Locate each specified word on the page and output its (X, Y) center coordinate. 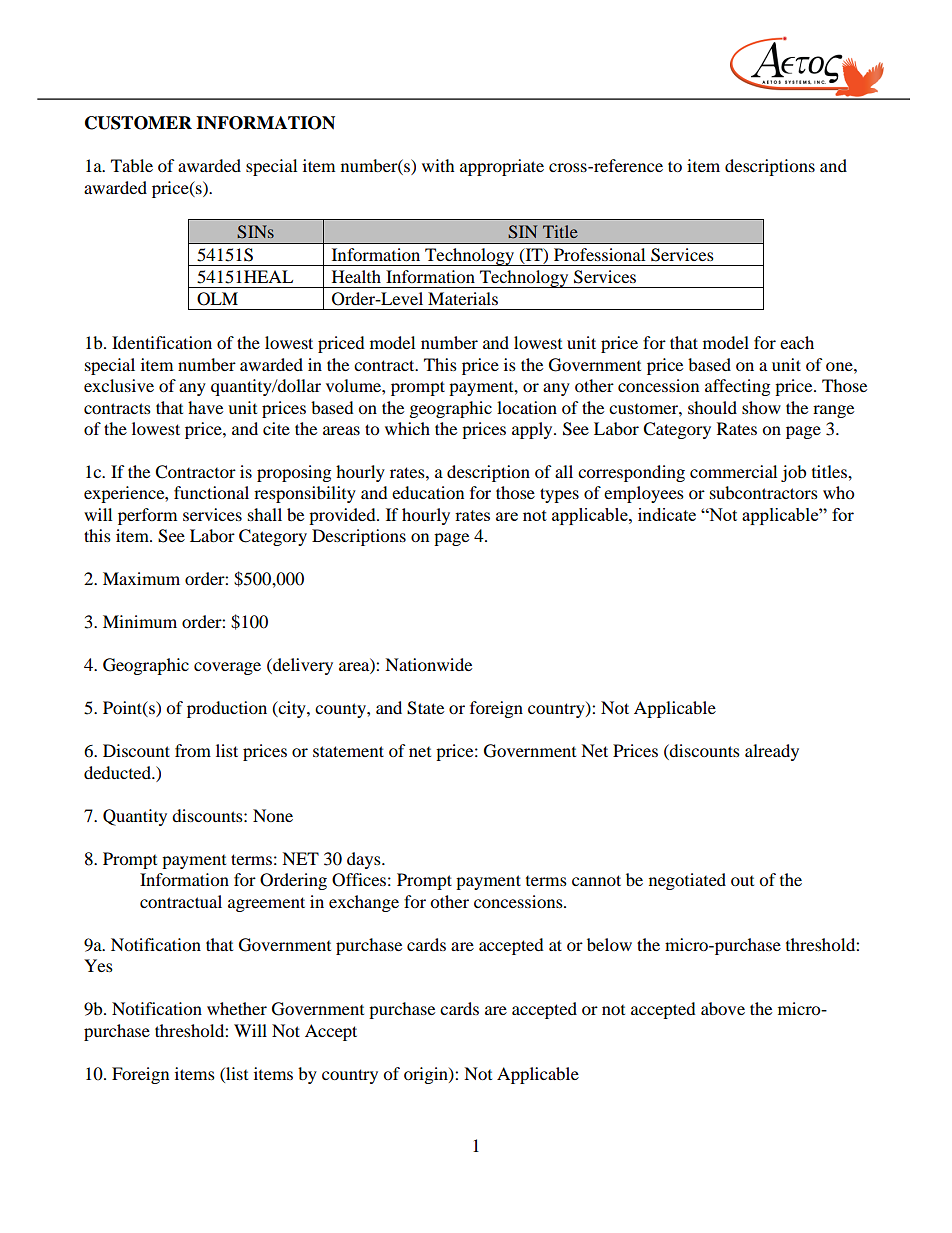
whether (237, 1008)
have (205, 407)
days (365, 860)
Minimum (140, 621)
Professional (599, 254)
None (273, 815)
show (761, 407)
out (742, 881)
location (527, 407)
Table (132, 165)
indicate (667, 514)
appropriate (502, 167)
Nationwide (428, 664)
